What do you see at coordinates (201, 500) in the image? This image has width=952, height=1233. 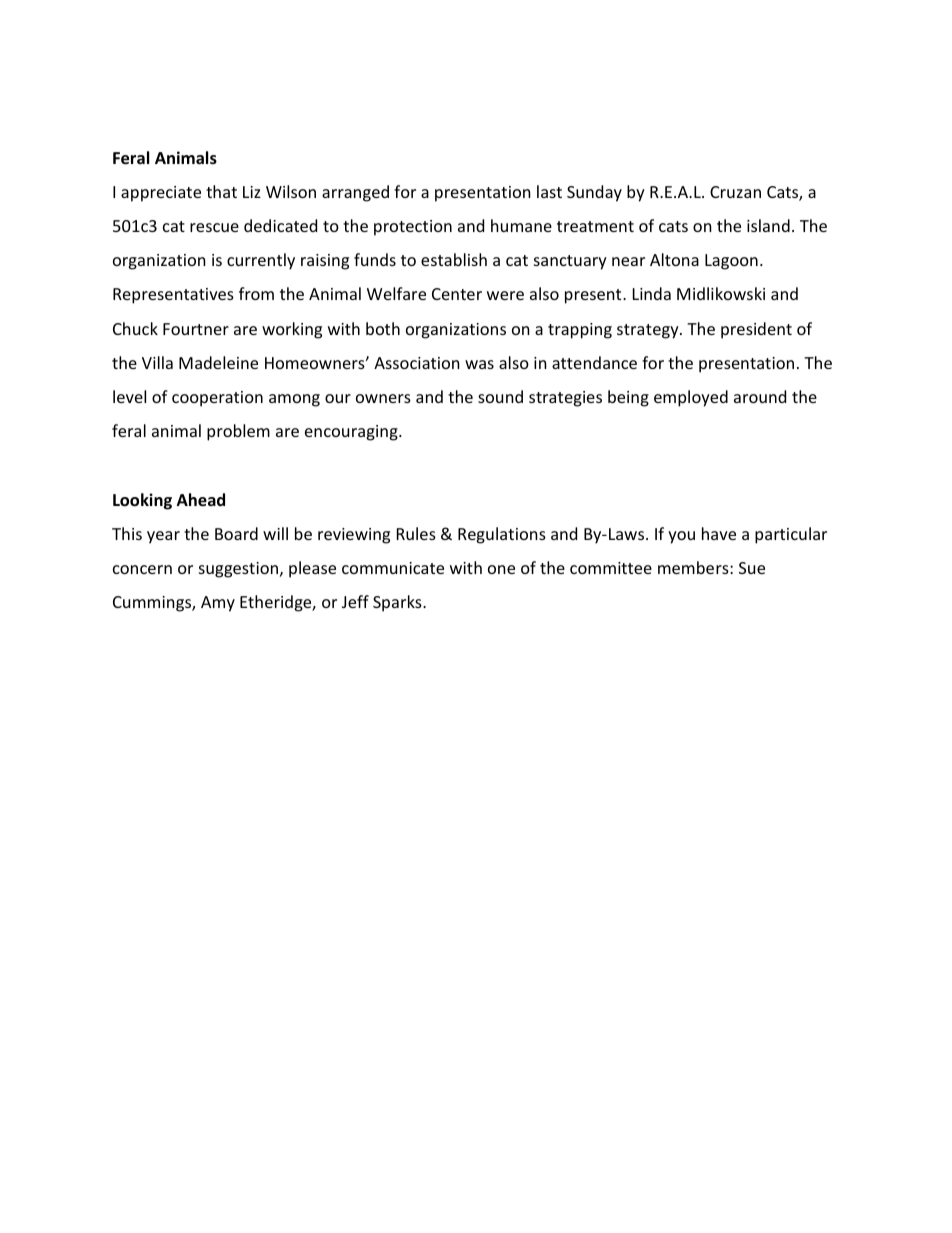 I see `Ahead` at bounding box center [201, 500].
